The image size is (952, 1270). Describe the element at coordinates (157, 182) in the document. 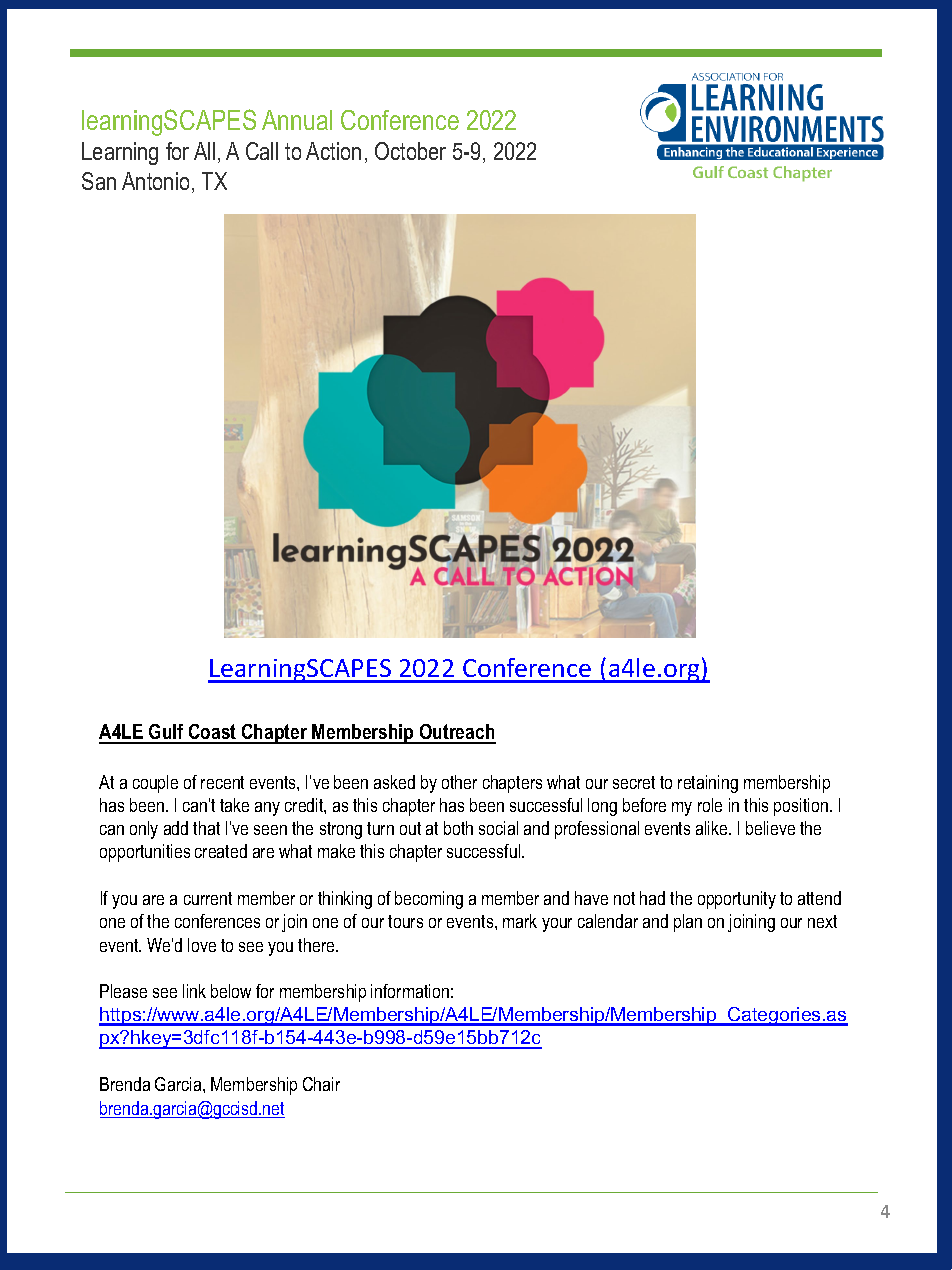

I see `Antonio` at that location.
